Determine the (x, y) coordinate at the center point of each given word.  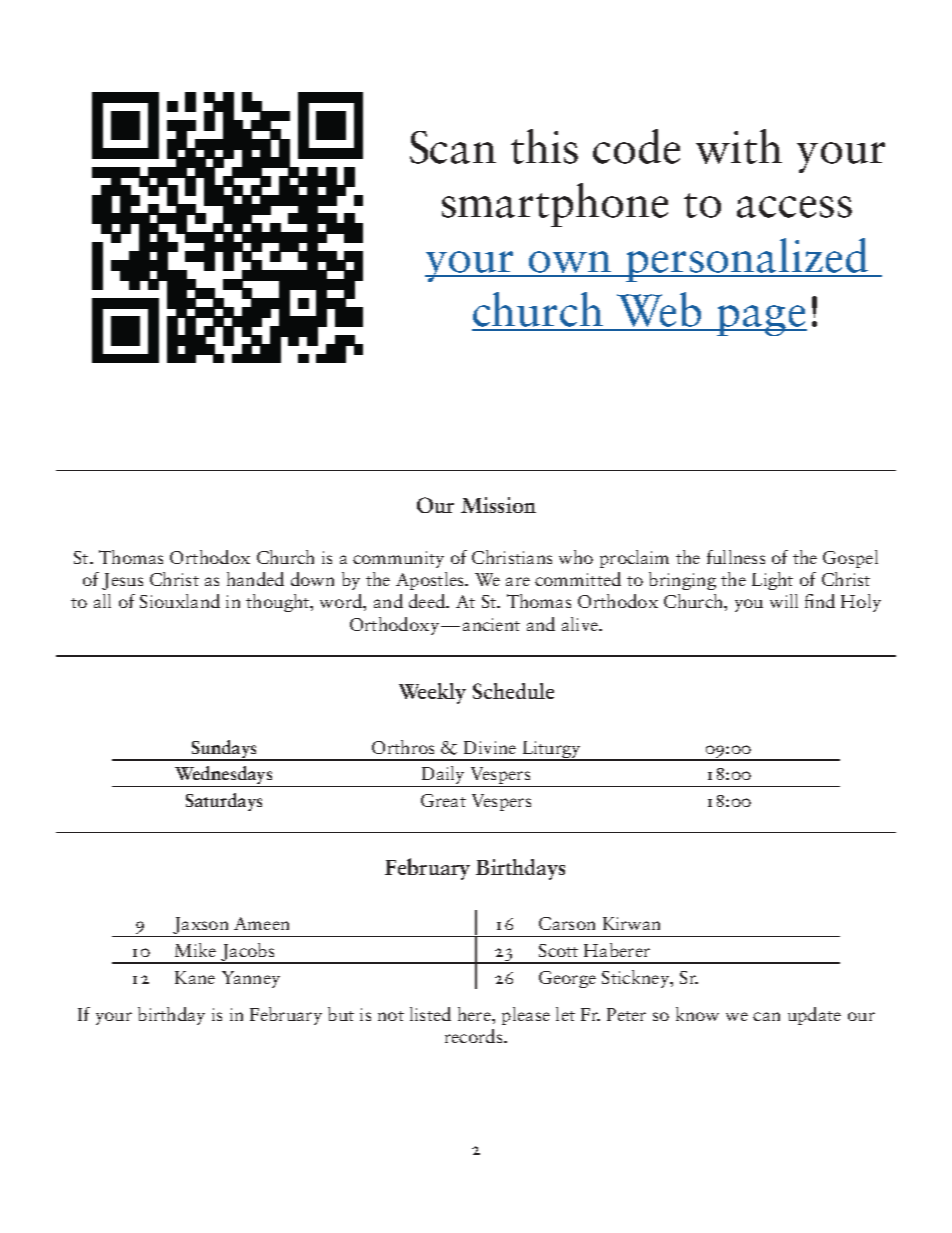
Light (772, 581)
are (518, 581)
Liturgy (551, 750)
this (544, 146)
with (739, 146)
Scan (453, 147)
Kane (195, 977)
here (475, 1014)
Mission (498, 505)
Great (443, 800)
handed (255, 579)
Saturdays (224, 802)
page (761, 320)
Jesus (122, 581)
